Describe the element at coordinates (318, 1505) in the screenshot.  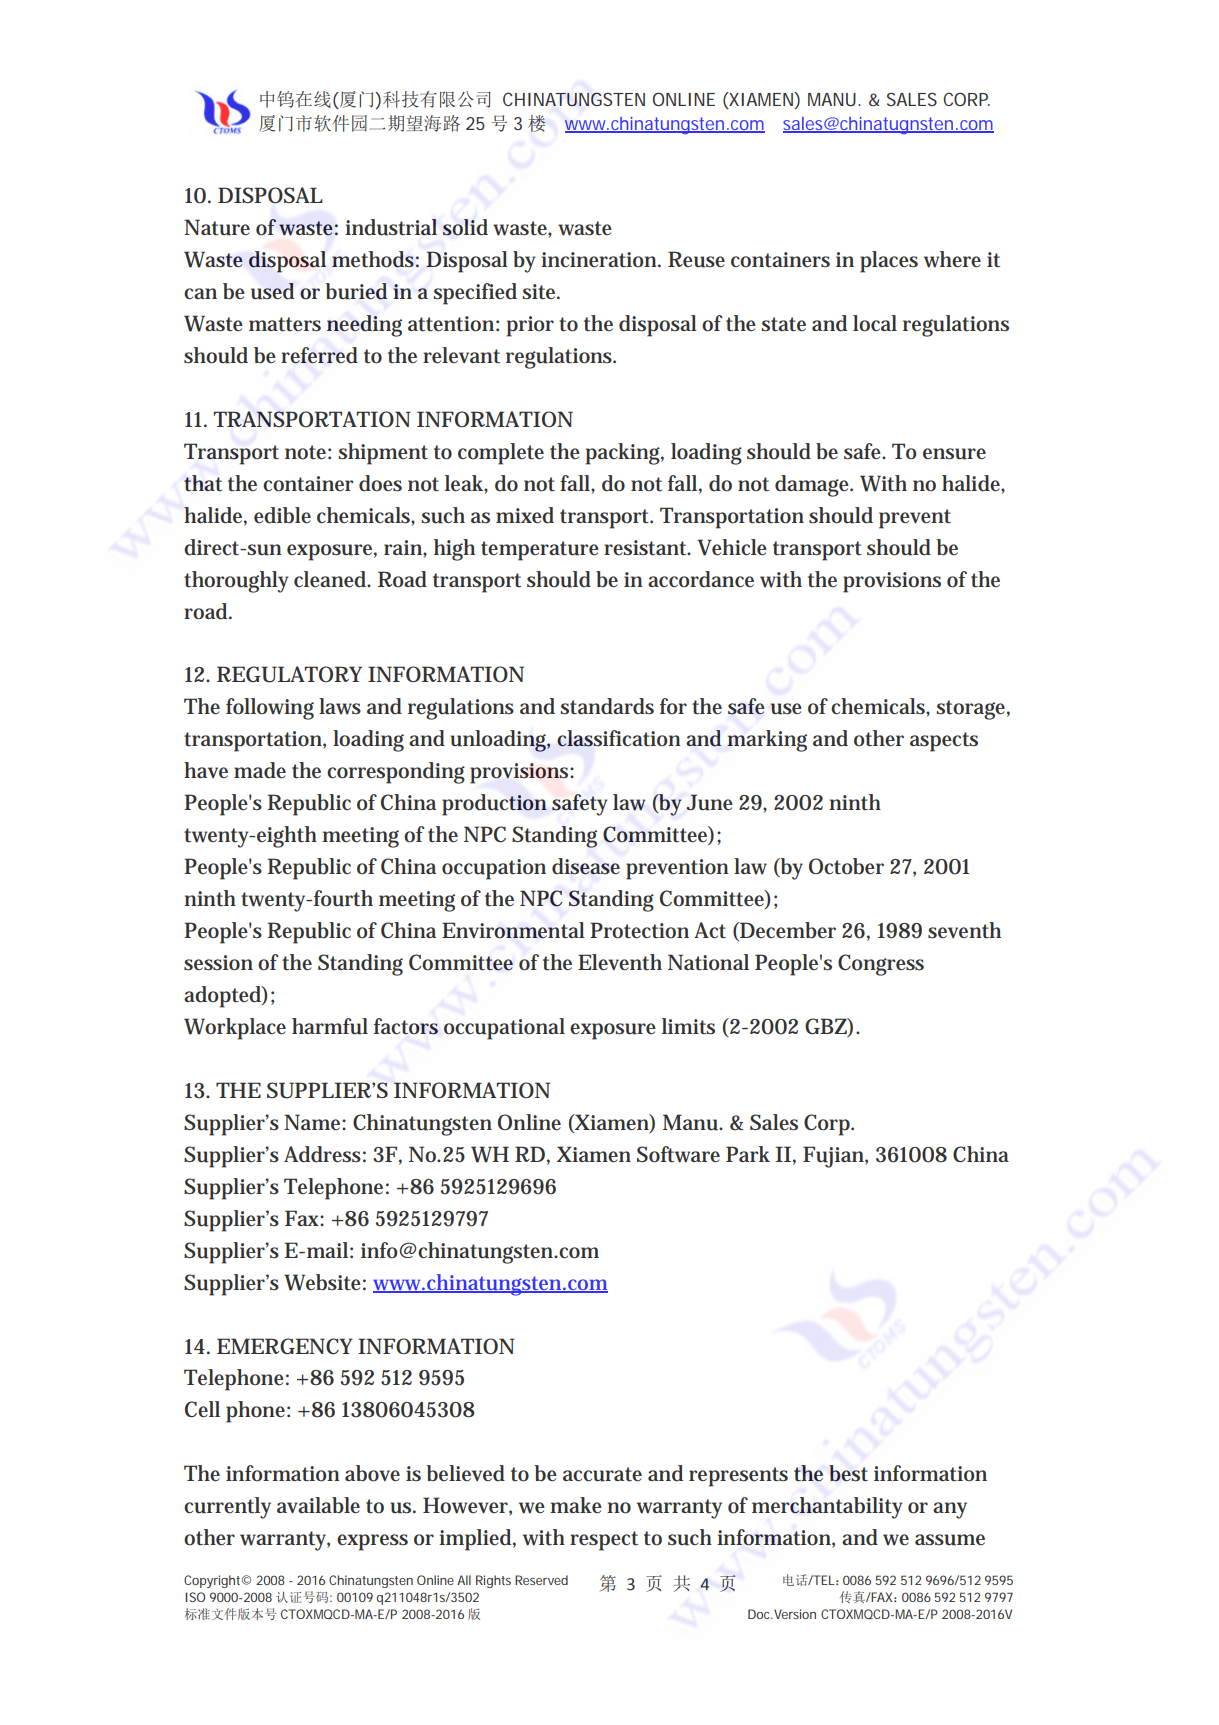
I see `available` at that location.
